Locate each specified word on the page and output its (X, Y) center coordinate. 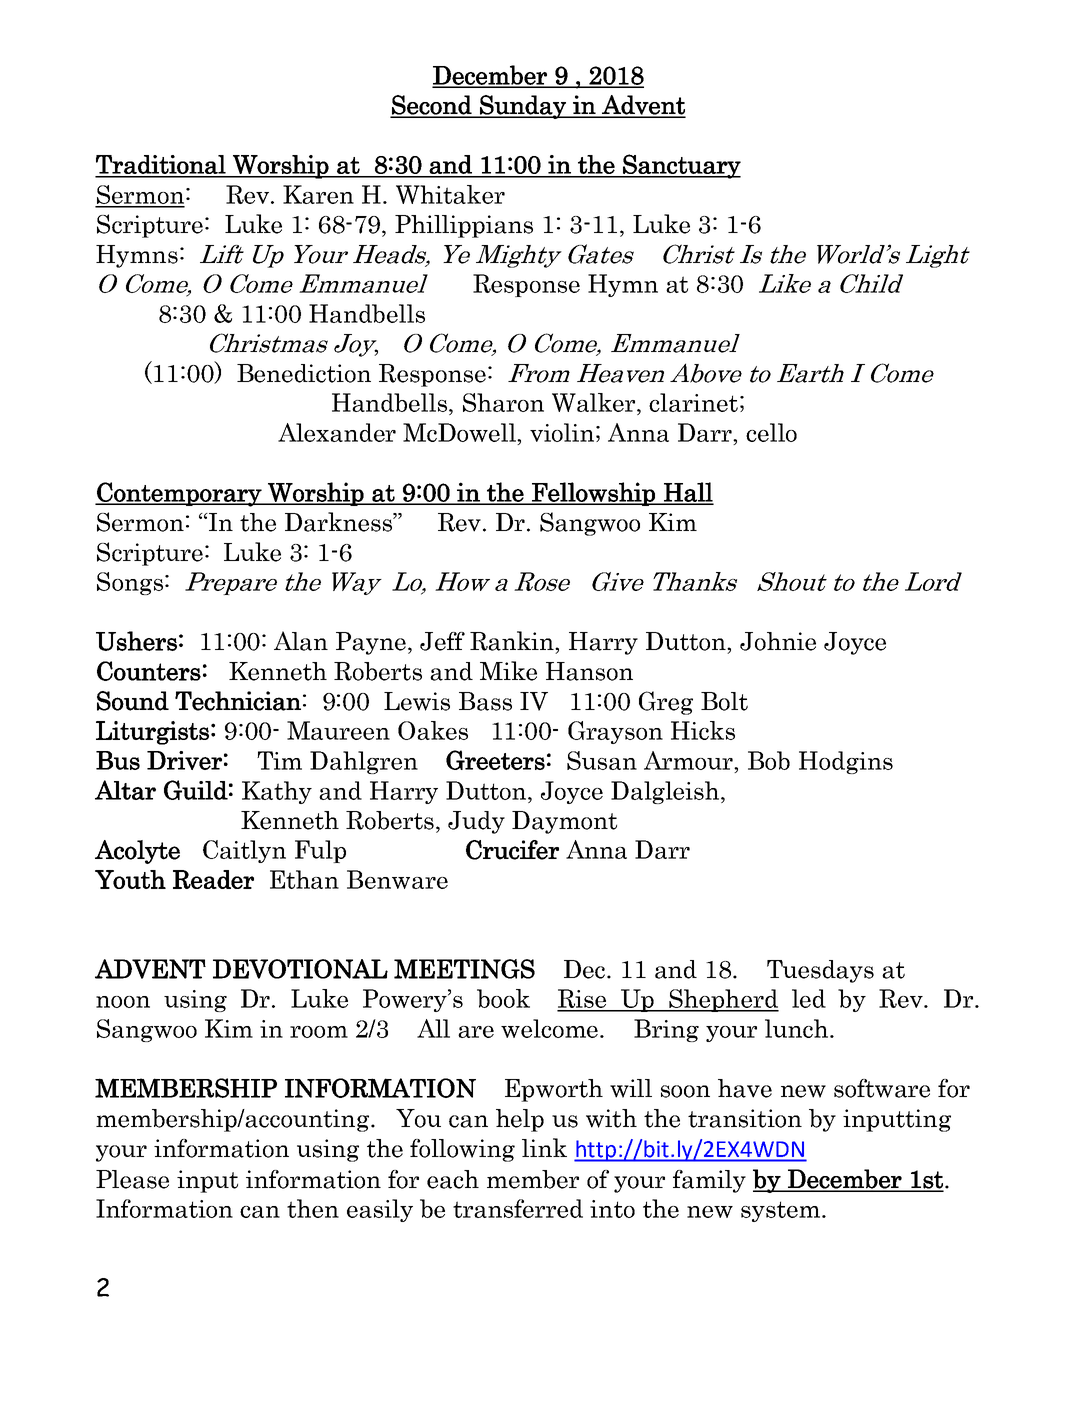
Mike (508, 671)
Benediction (304, 373)
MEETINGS (464, 969)
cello (771, 432)
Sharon (503, 402)
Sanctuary (681, 166)
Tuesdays (820, 971)
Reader (213, 879)
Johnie (778, 641)
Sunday (523, 107)
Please (132, 1179)
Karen (318, 194)
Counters (149, 671)
